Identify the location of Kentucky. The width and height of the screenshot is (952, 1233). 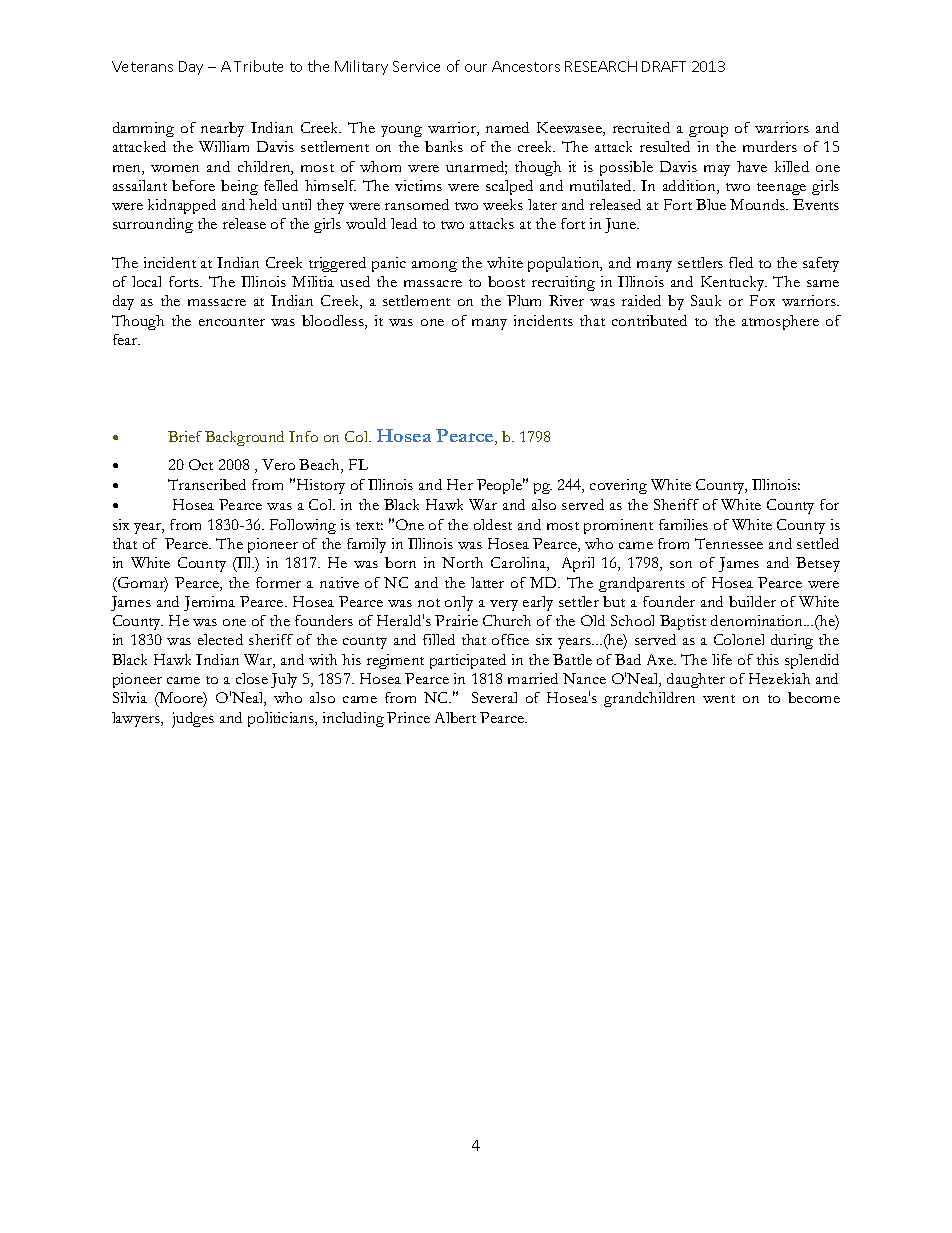
(734, 283).
